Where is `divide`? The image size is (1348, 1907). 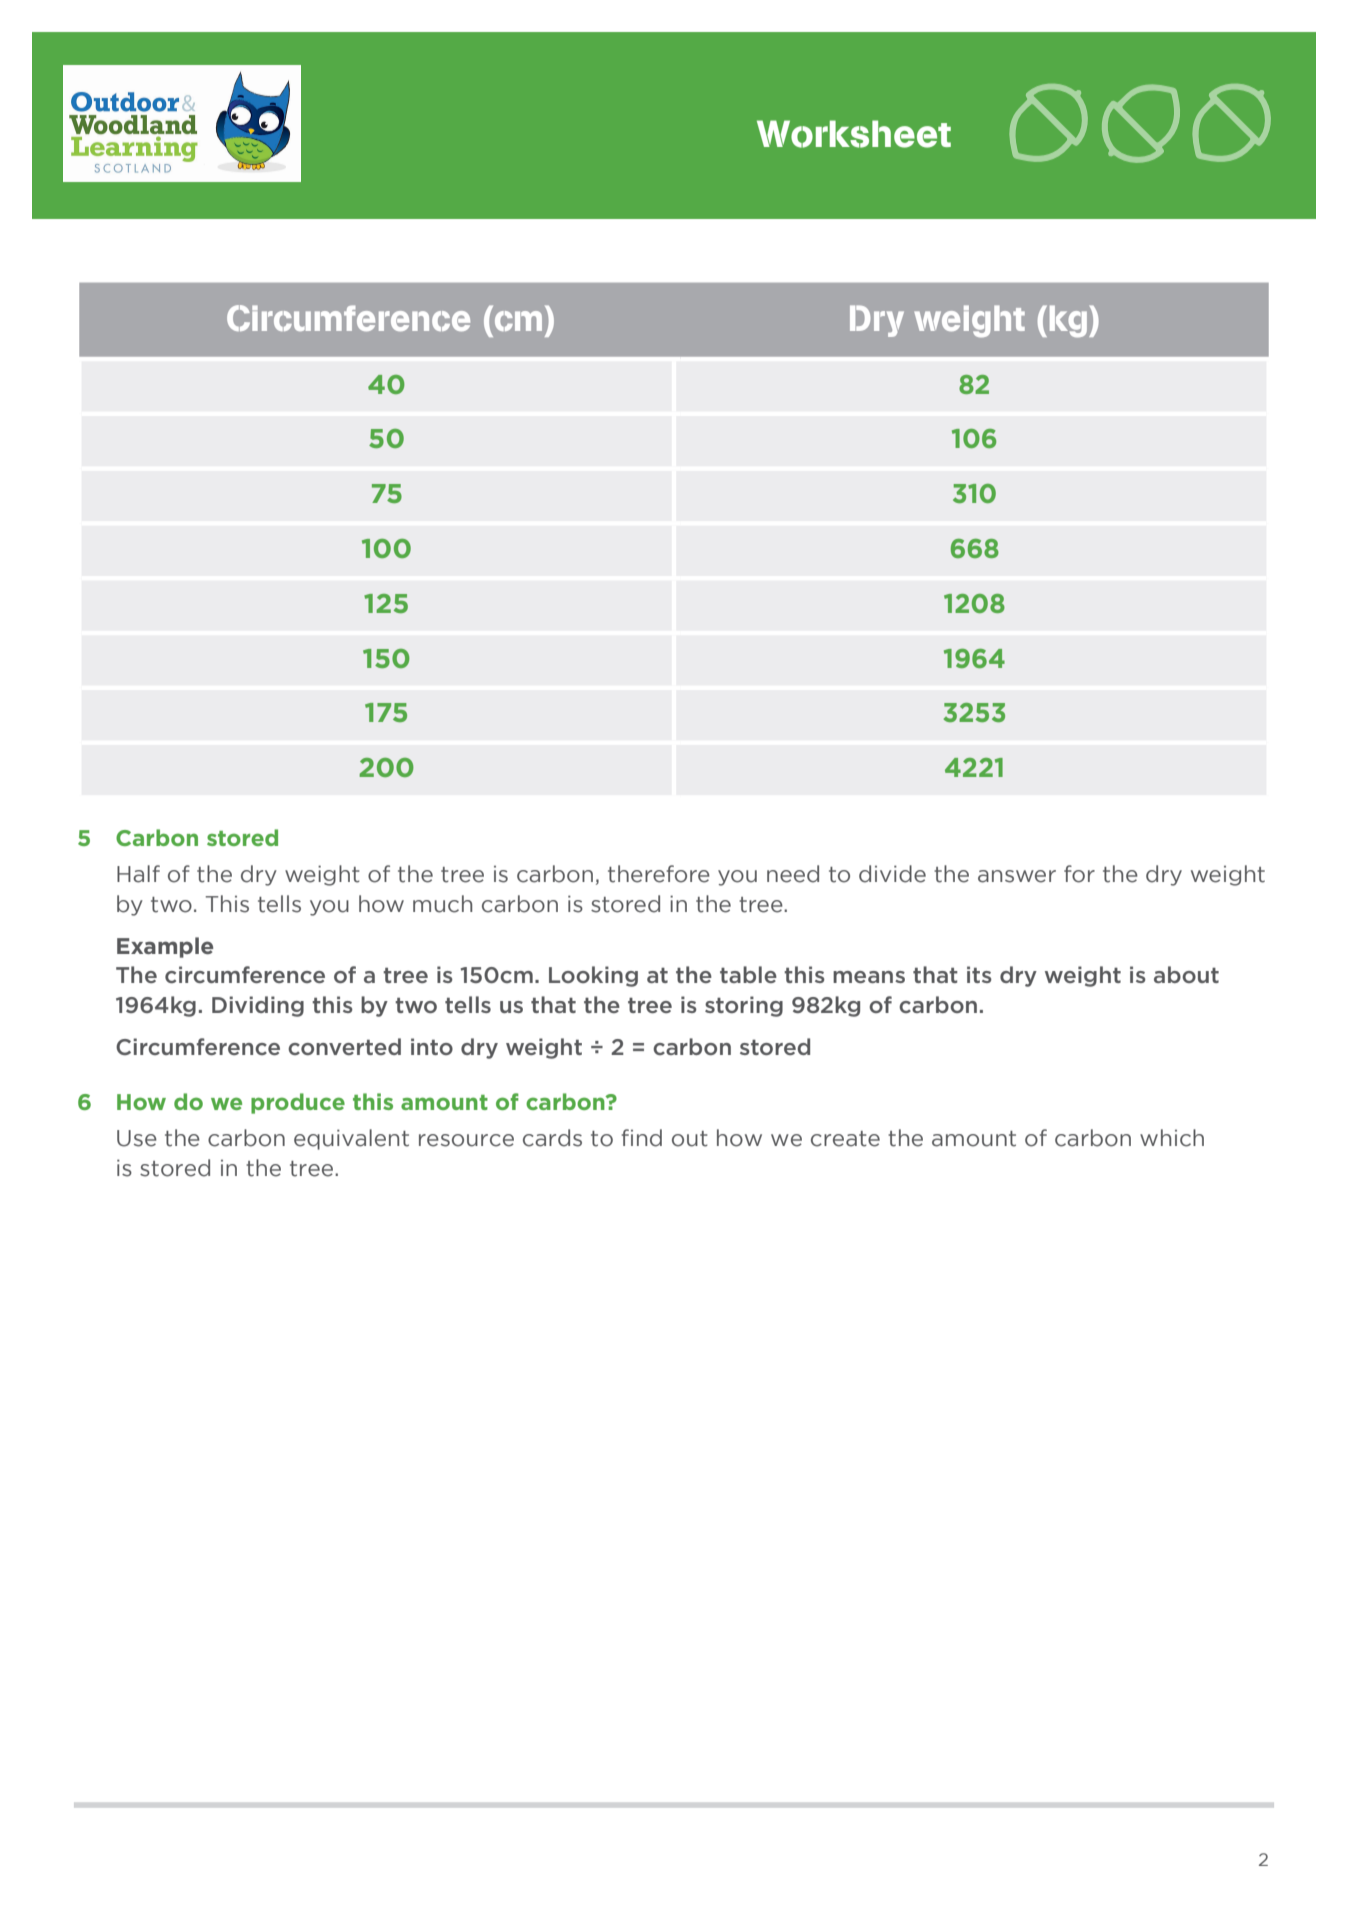
divide is located at coordinates (892, 874).
